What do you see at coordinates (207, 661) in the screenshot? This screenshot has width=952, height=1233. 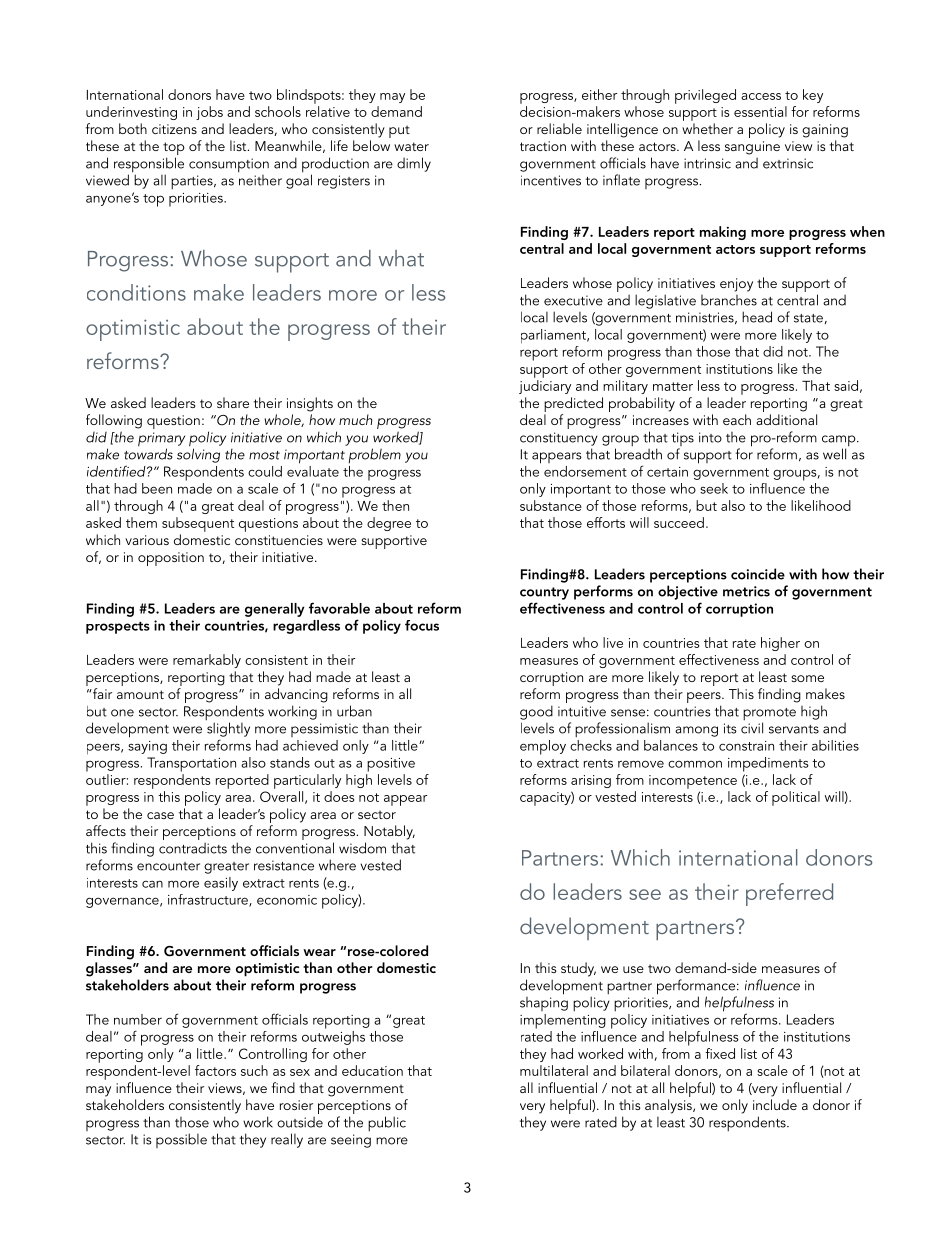 I see `remarkably` at bounding box center [207, 661].
